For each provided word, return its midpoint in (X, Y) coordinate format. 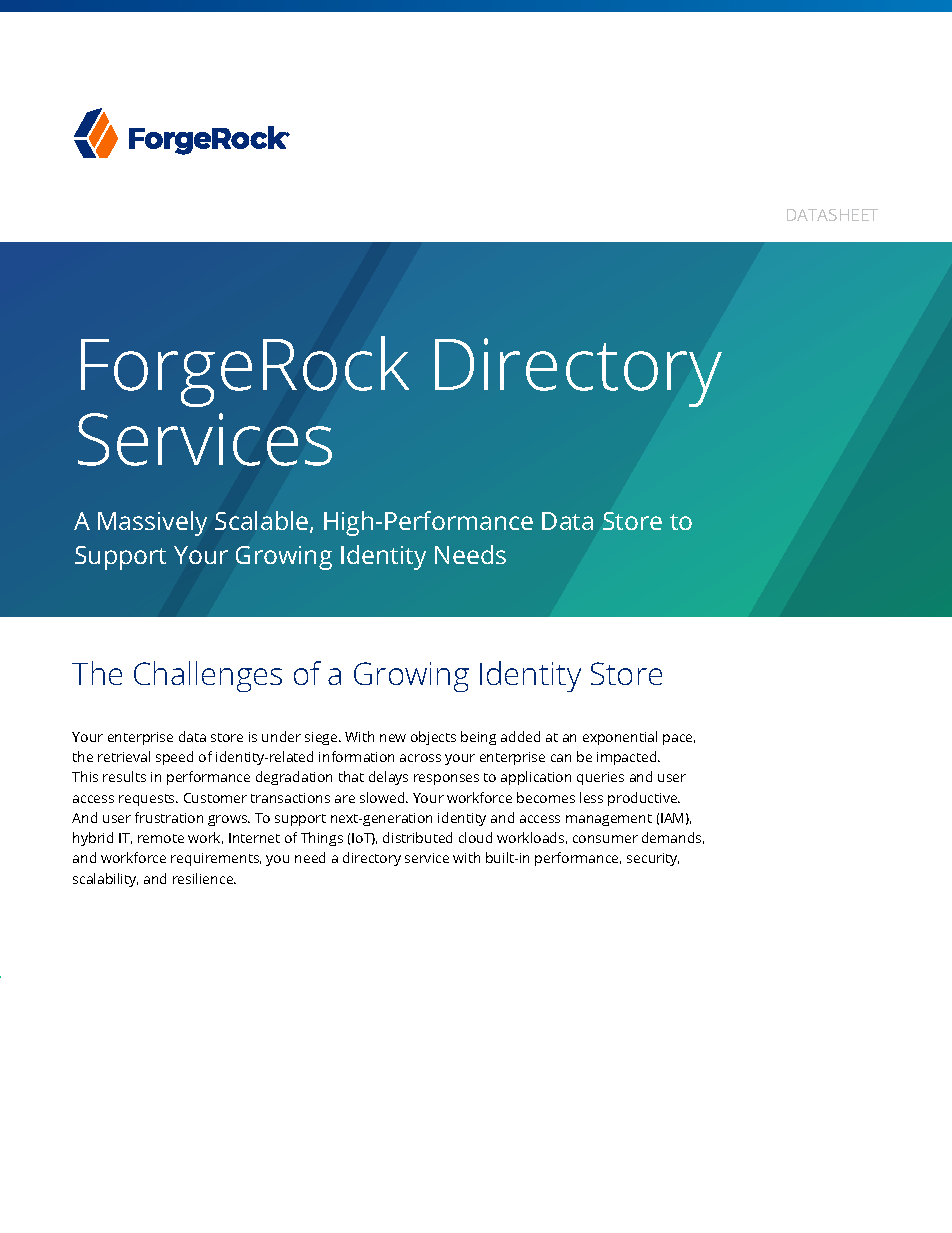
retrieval (124, 756)
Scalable (263, 522)
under (281, 736)
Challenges (208, 676)
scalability (105, 880)
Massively (152, 523)
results (124, 776)
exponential (620, 738)
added (520, 736)
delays (388, 778)
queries (600, 778)
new (393, 738)
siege (322, 738)
